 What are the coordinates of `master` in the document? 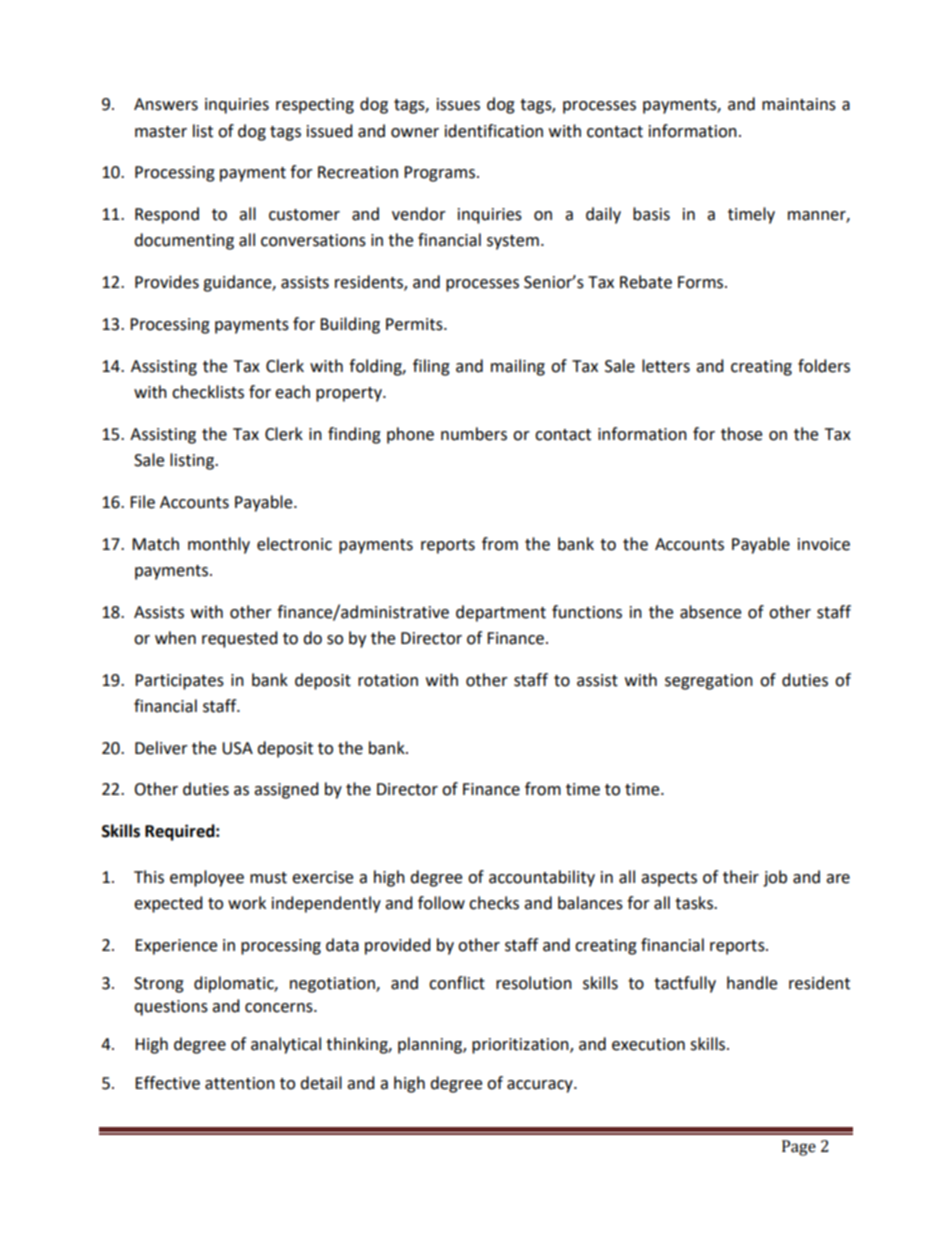 It's located at (161, 132).
